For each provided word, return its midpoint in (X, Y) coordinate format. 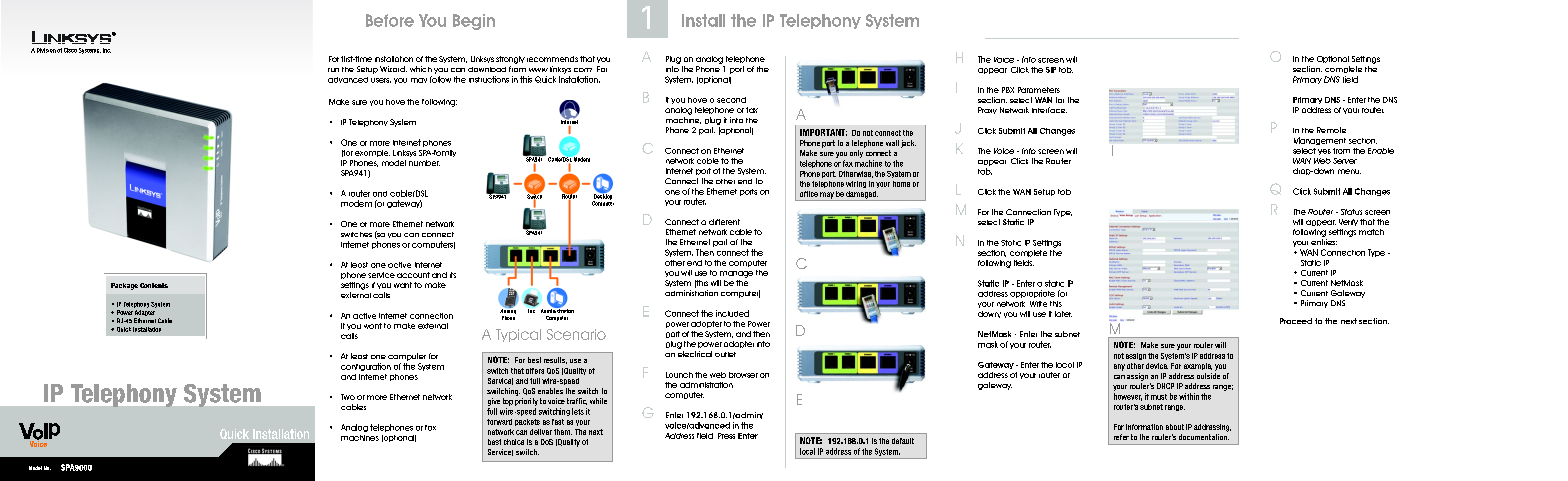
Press (726, 436)
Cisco (70, 50)
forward (499, 422)
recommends (552, 59)
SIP (1051, 70)
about (1175, 427)
